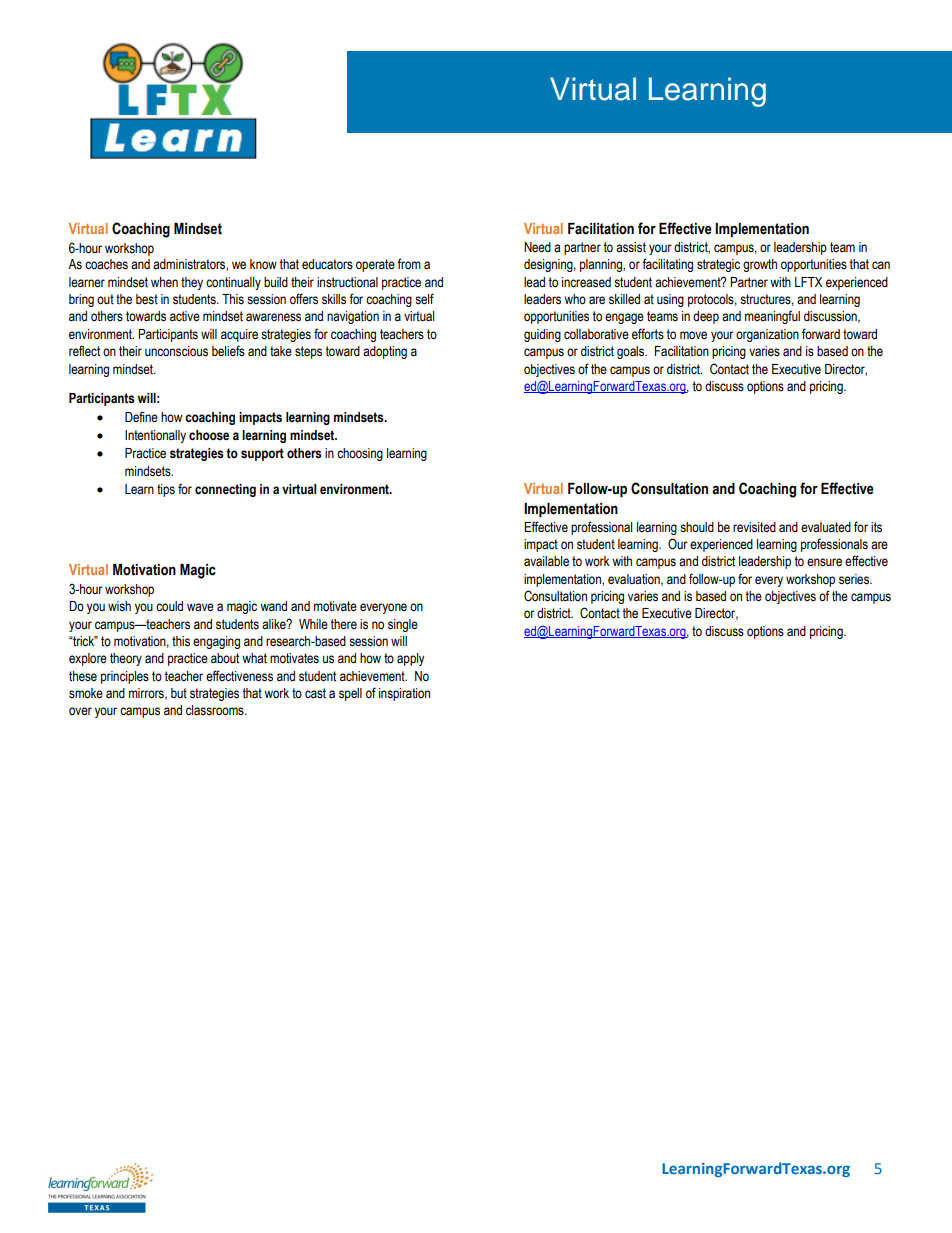  Describe the element at coordinates (632, 352) in the screenshot. I see `goals` at that location.
